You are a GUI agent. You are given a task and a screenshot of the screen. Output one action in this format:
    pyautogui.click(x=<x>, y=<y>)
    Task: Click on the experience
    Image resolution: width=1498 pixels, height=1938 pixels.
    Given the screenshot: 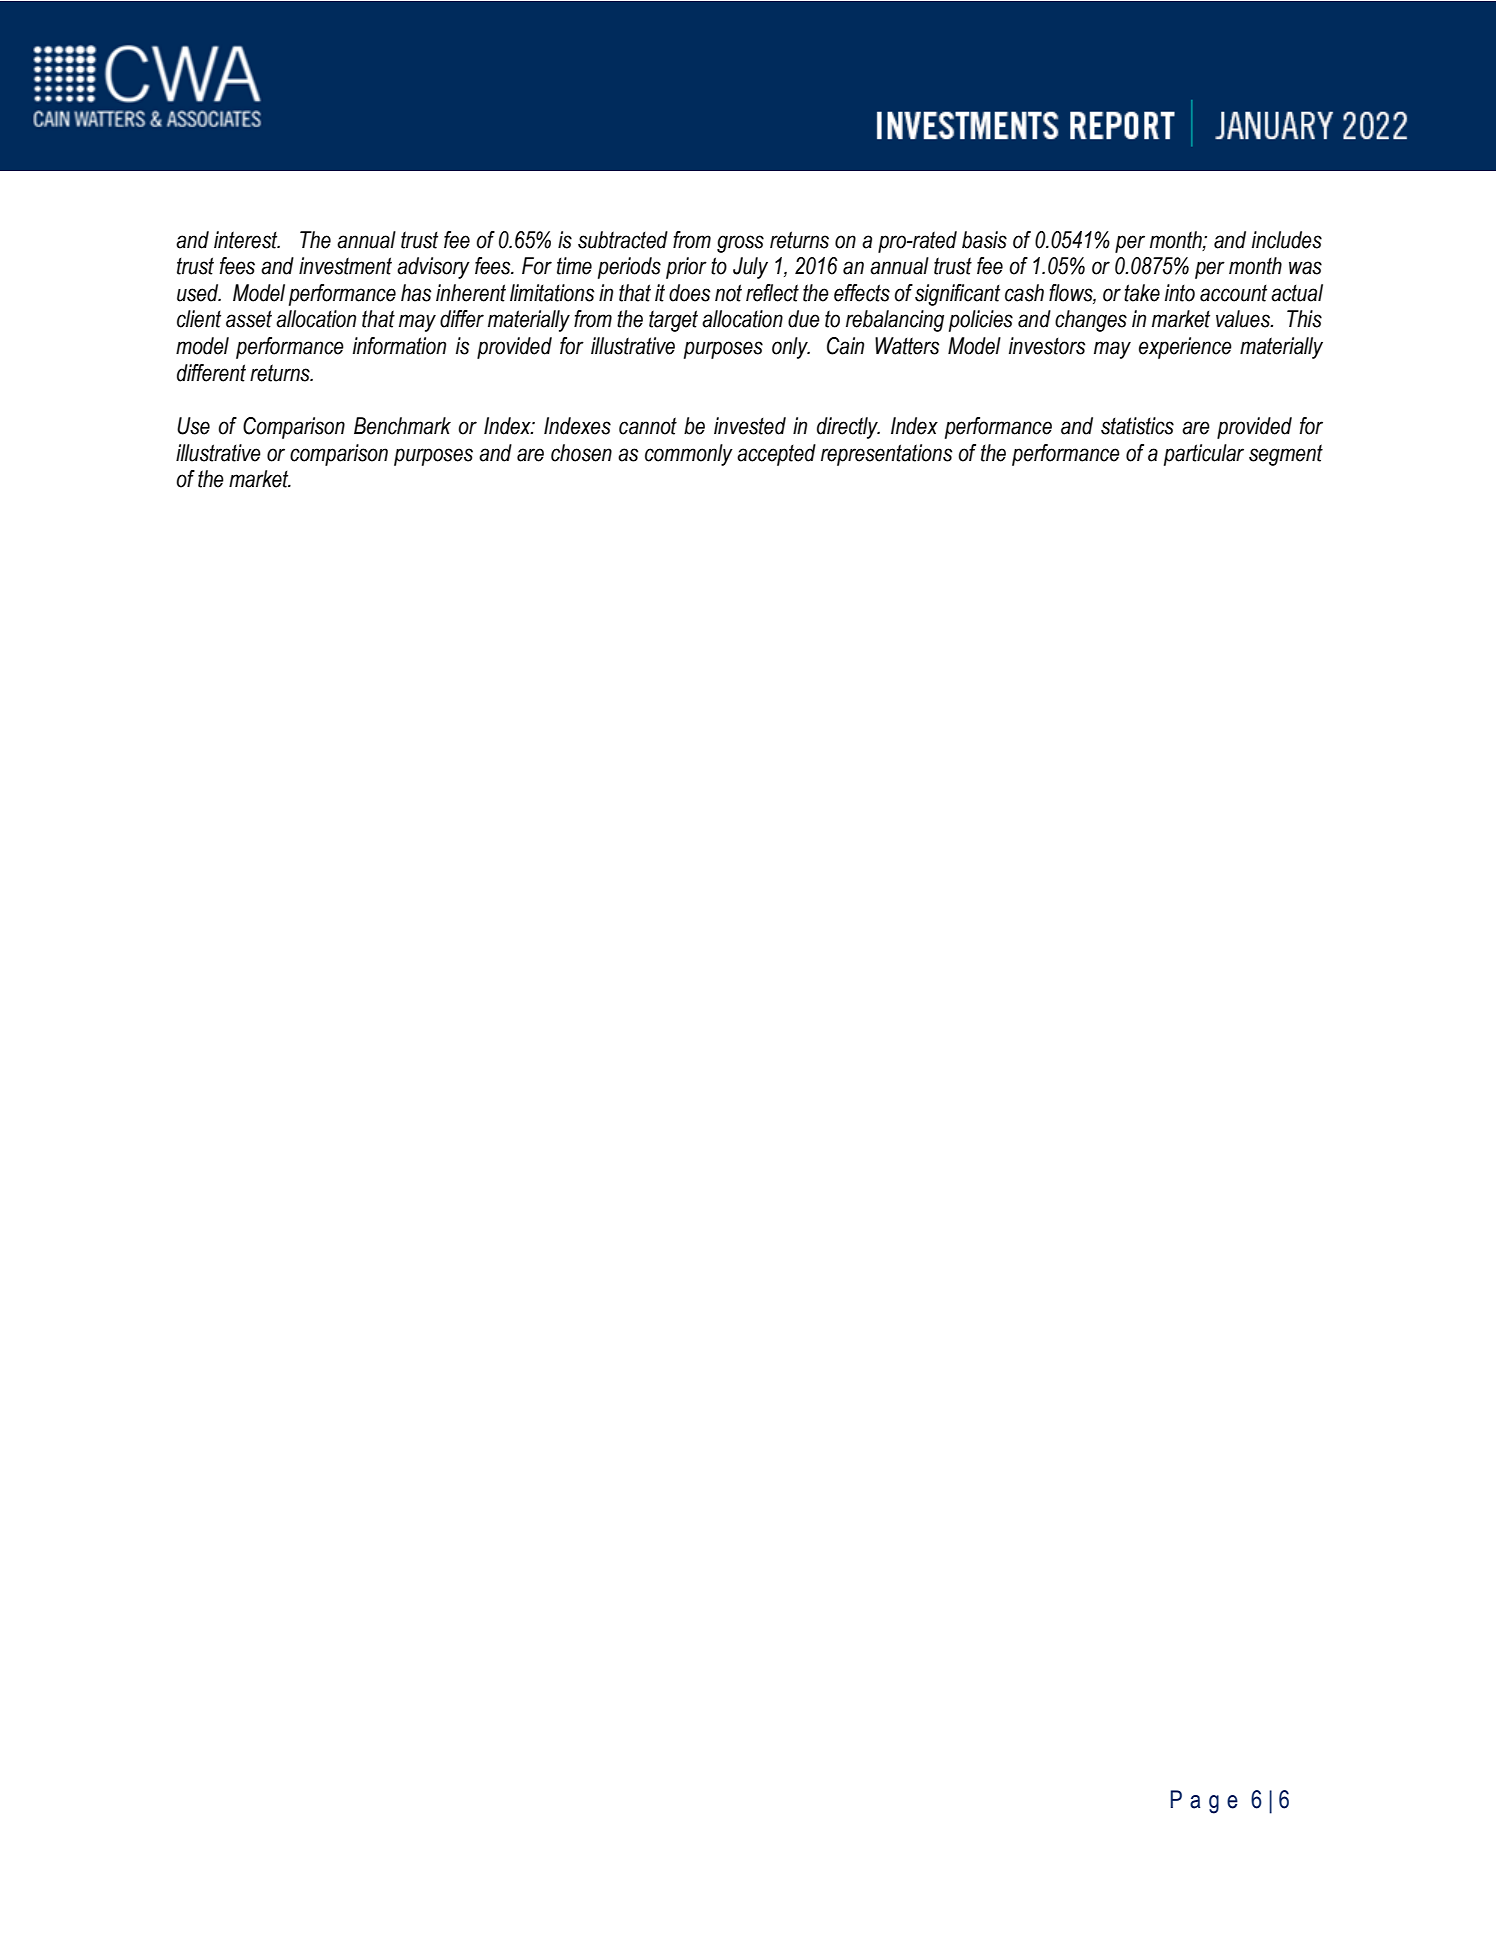 What is the action you would take?
    pyautogui.click(x=1185, y=348)
